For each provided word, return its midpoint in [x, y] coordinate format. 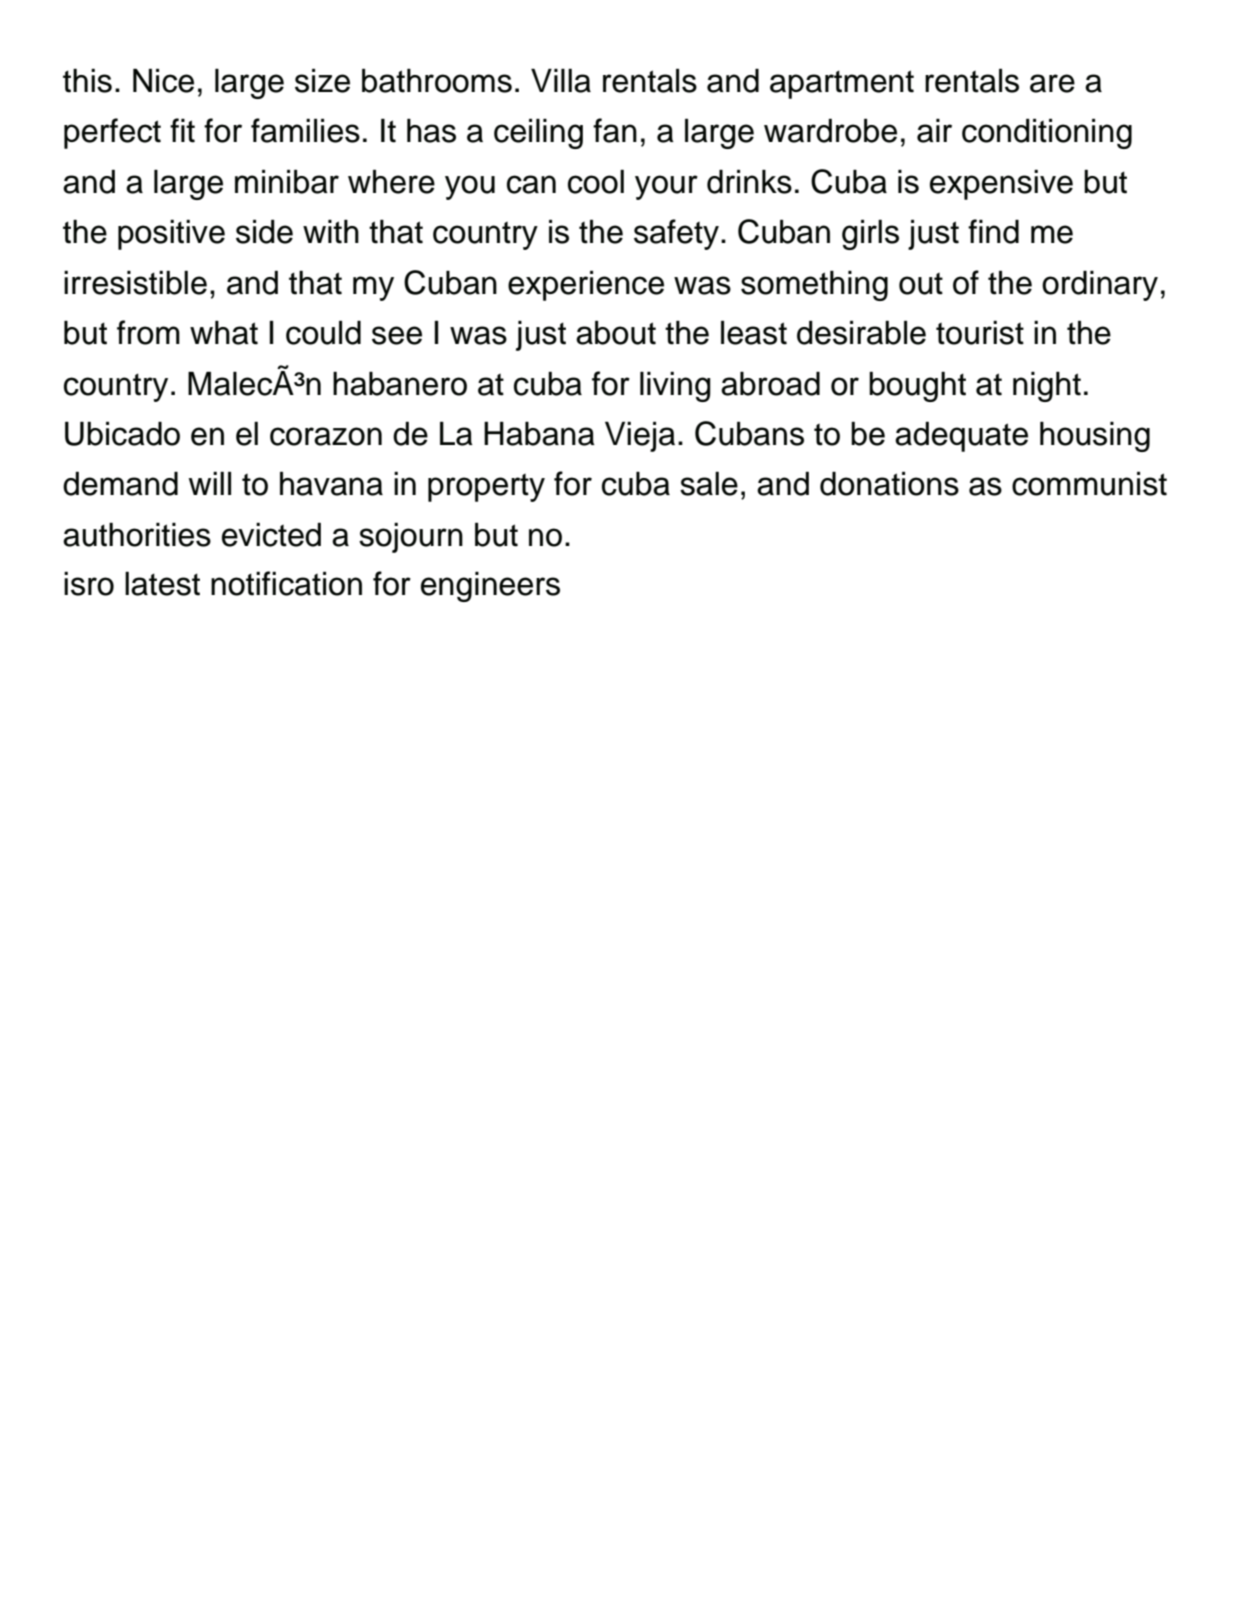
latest [162, 583]
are [1052, 83]
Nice [163, 80]
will [210, 483]
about [616, 332]
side [264, 231]
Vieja [640, 436]
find [993, 231]
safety [676, 234]
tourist [980, 332]
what [224, 332]
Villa [561, 80]
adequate [961, 436]
